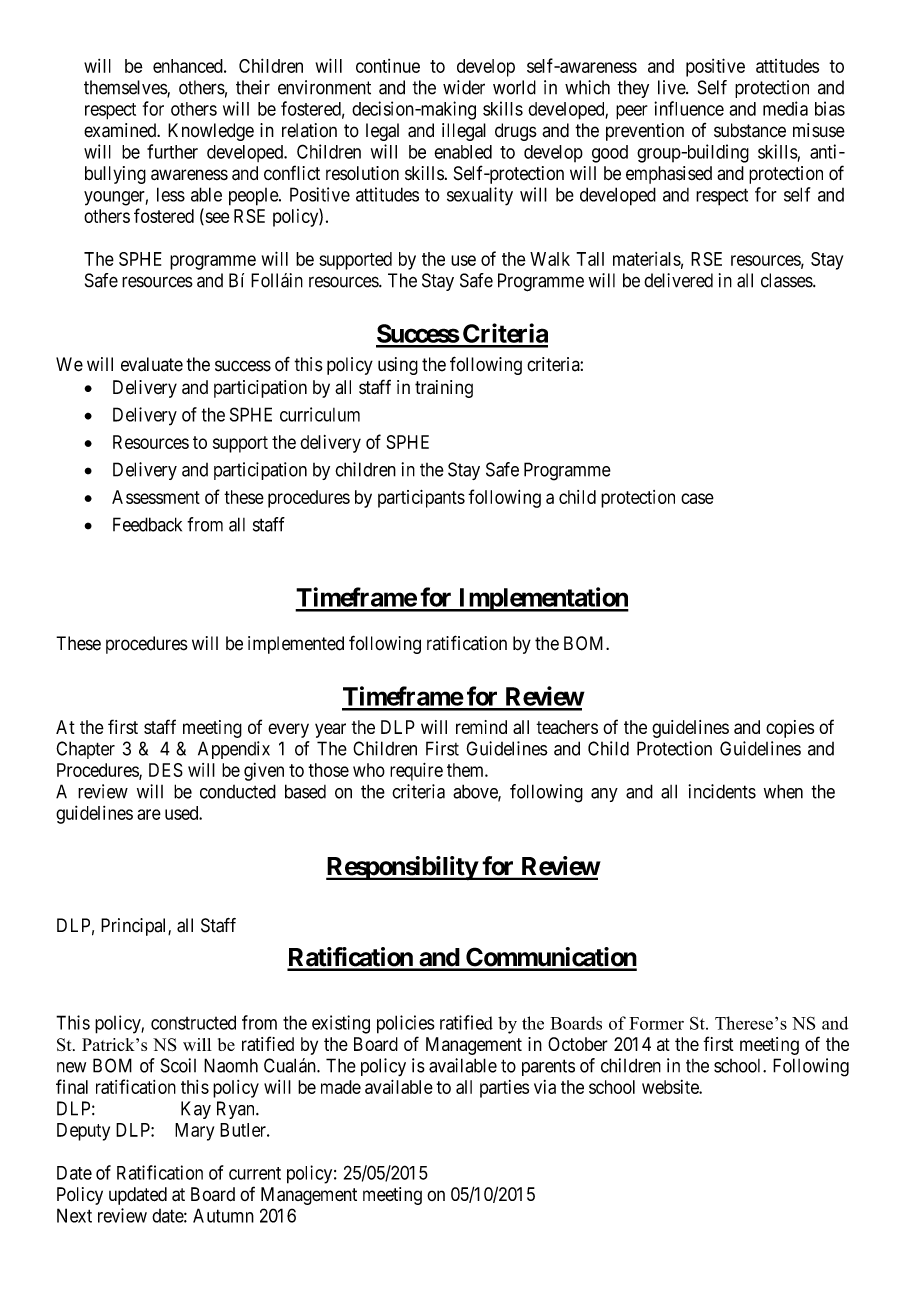  What do you see at coordinates (656, 1023) in the page?
I see `Former` at bounding box center [656, 1023].
